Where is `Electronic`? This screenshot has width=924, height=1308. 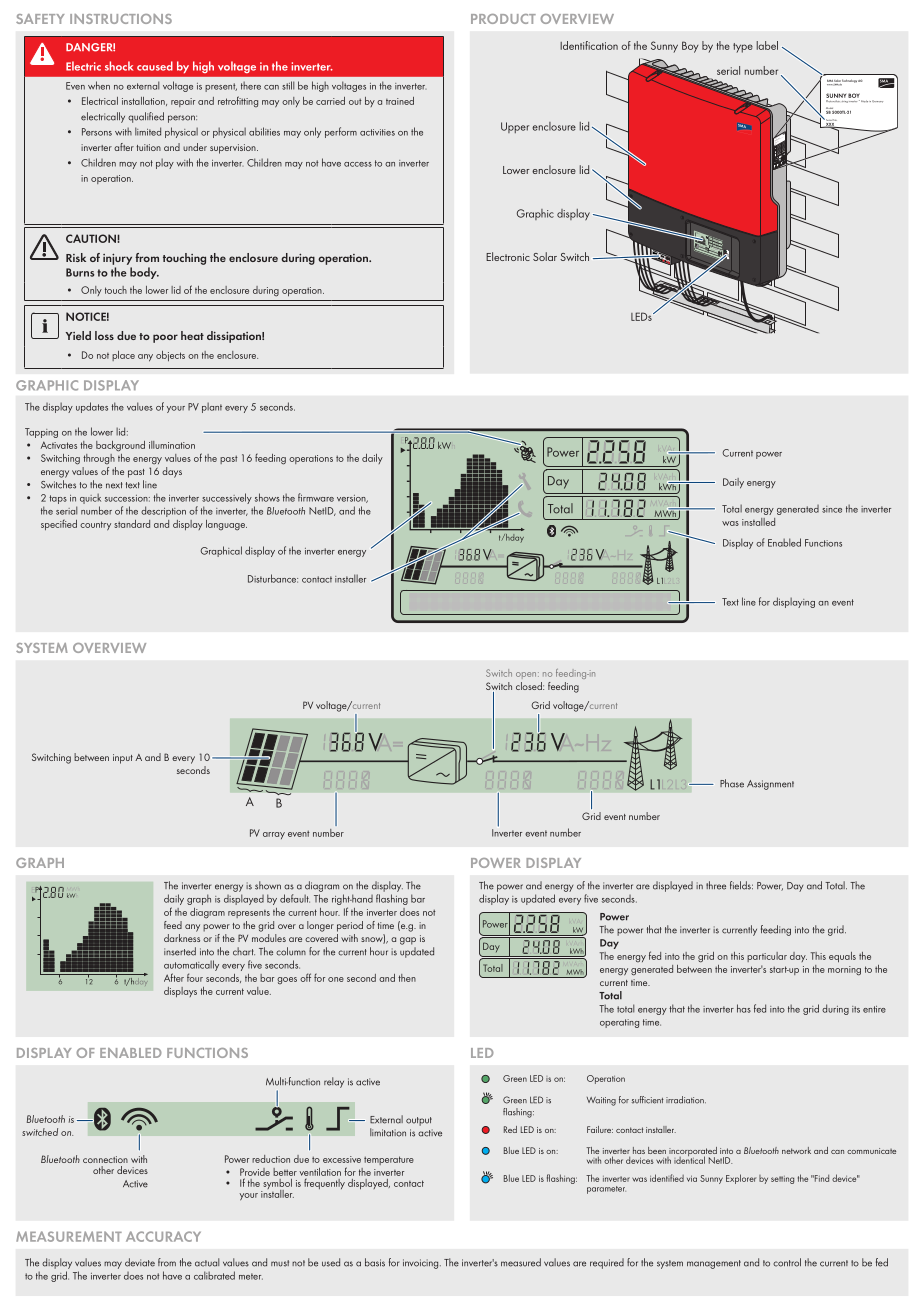
Electronic is located at coordinates (508, 256).
